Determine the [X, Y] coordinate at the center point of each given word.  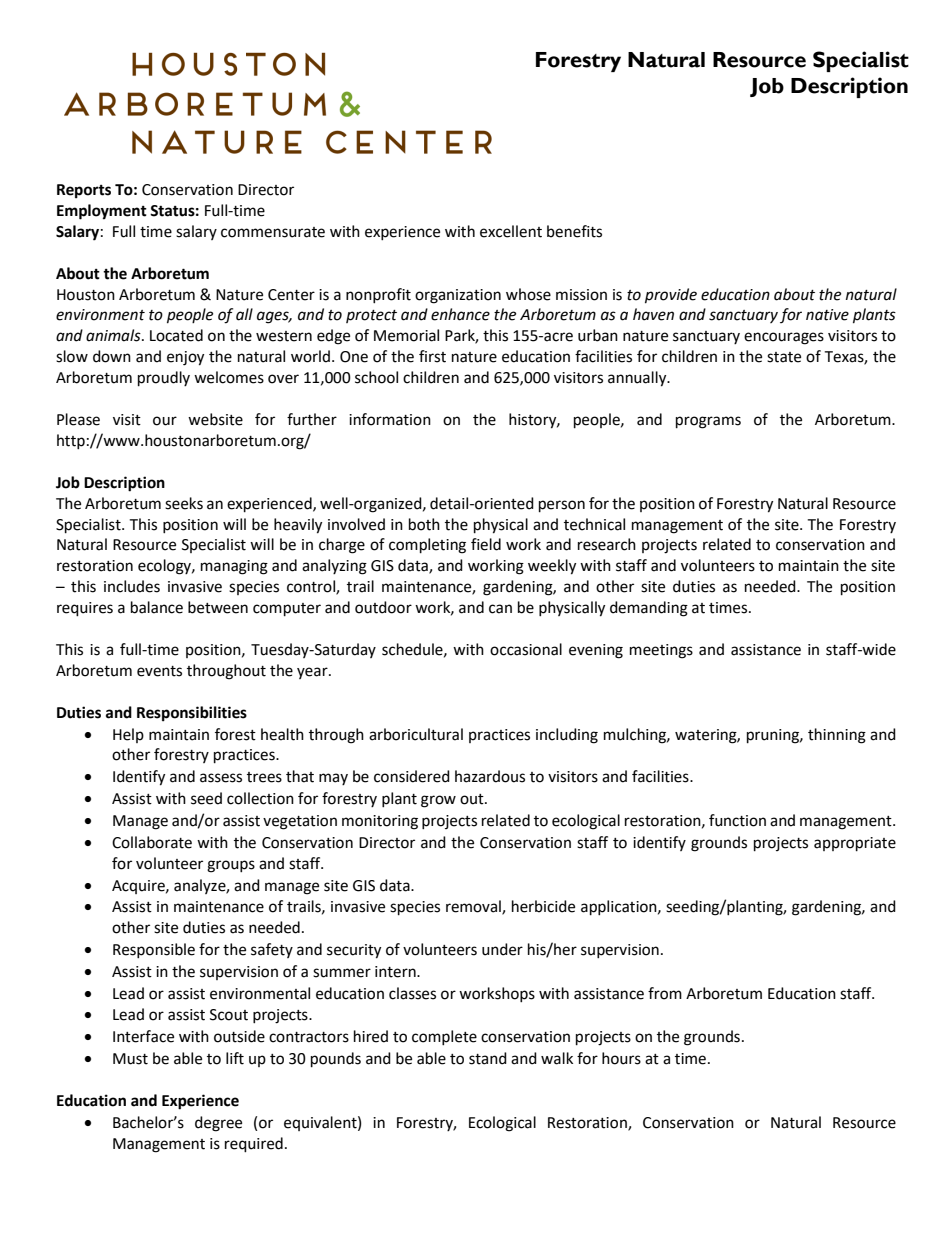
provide [671, 296]
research [607, 544]
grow [438, 801]
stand [488, 1058]
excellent [511, 231]
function [737, 820]
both [424, 524]
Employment [102, 212]
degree [218, 1124]
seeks [184, 503]
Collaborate [152, 842]
